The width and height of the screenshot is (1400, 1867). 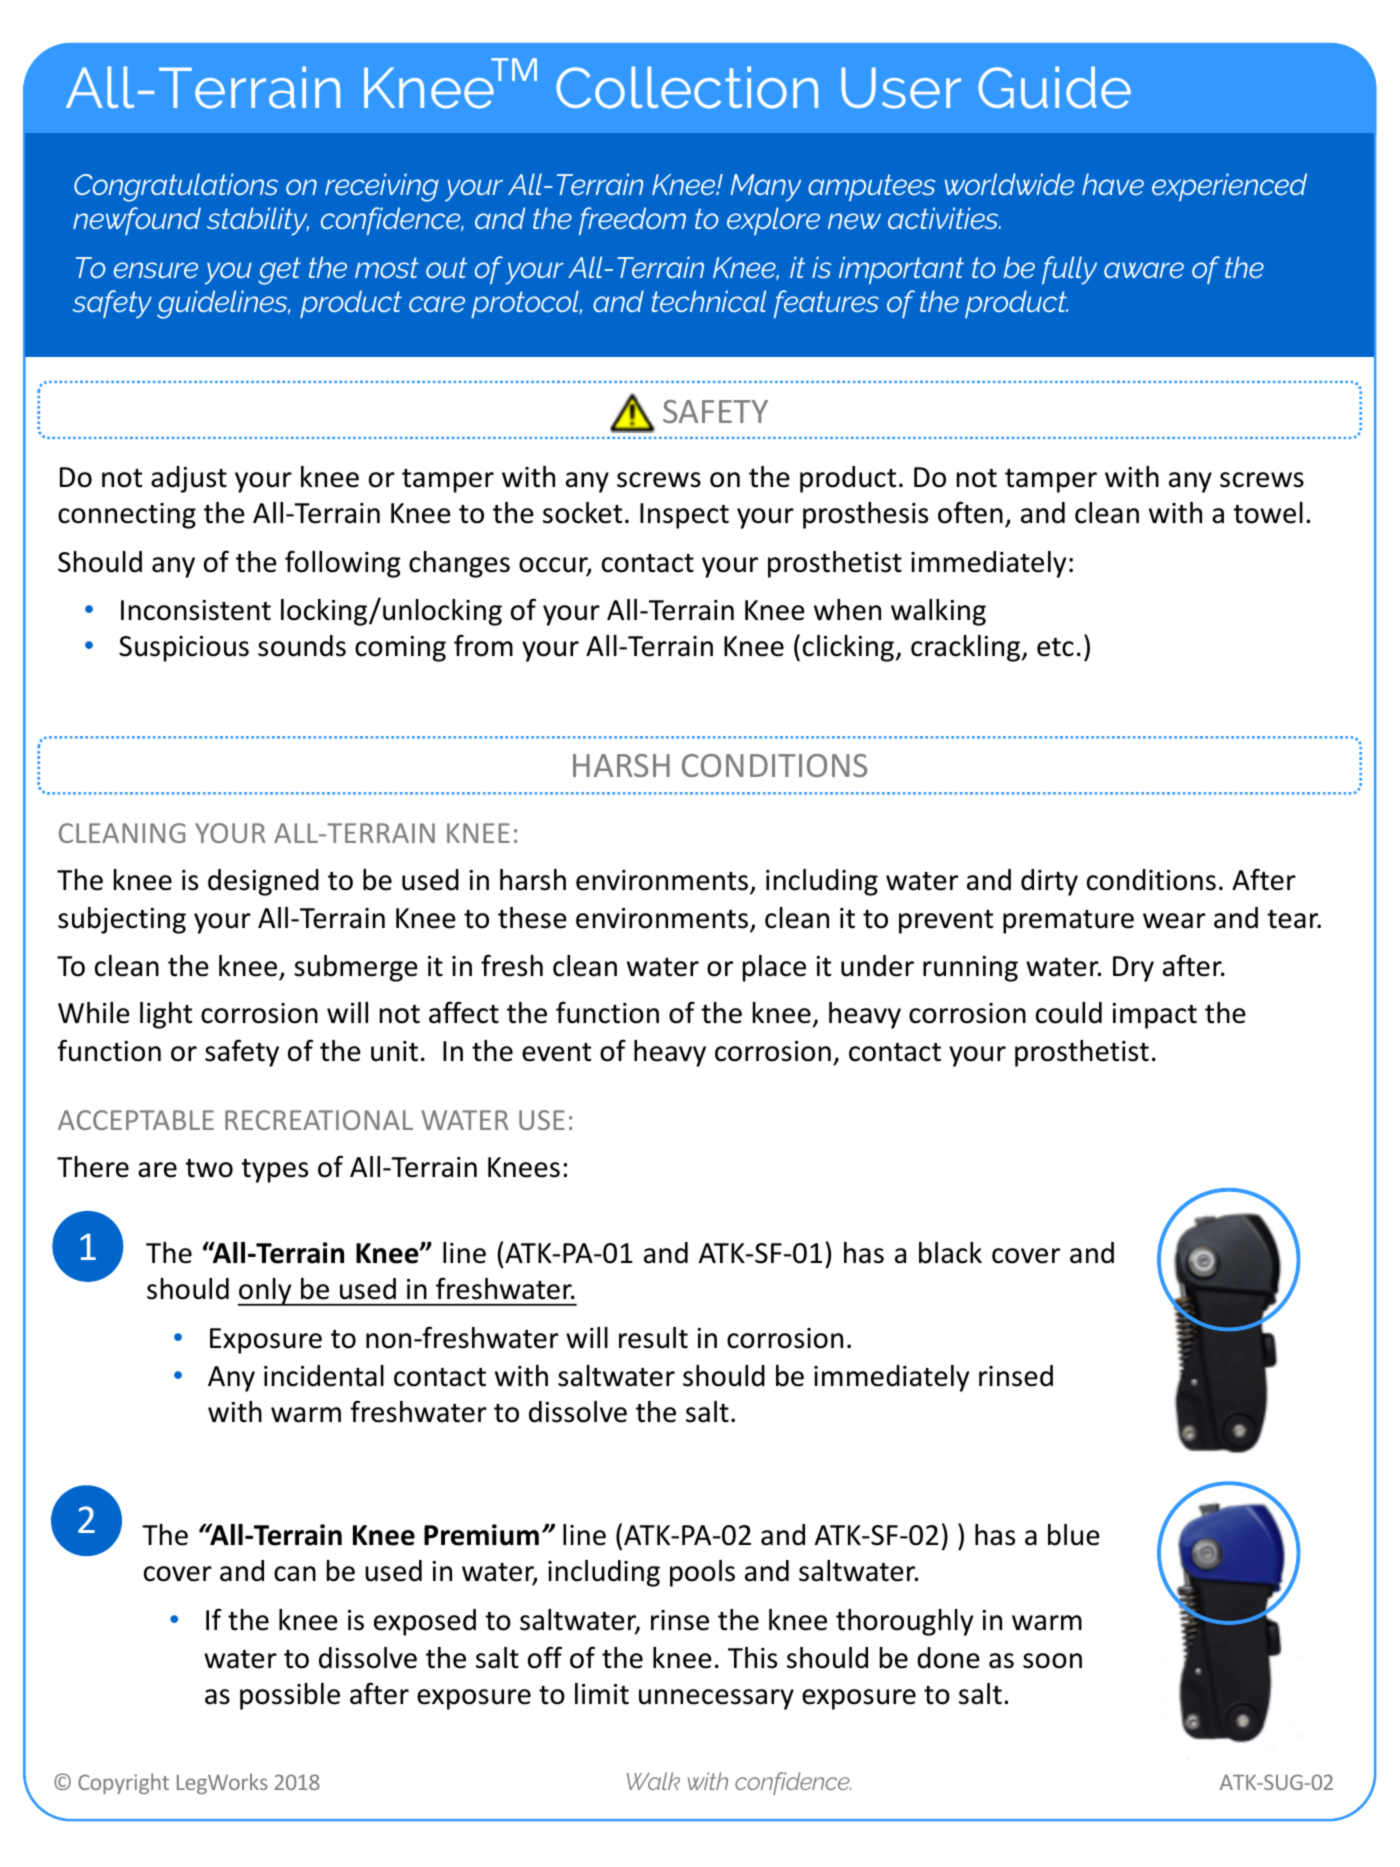 I want to click on result, so click(x=653, y=1338).
